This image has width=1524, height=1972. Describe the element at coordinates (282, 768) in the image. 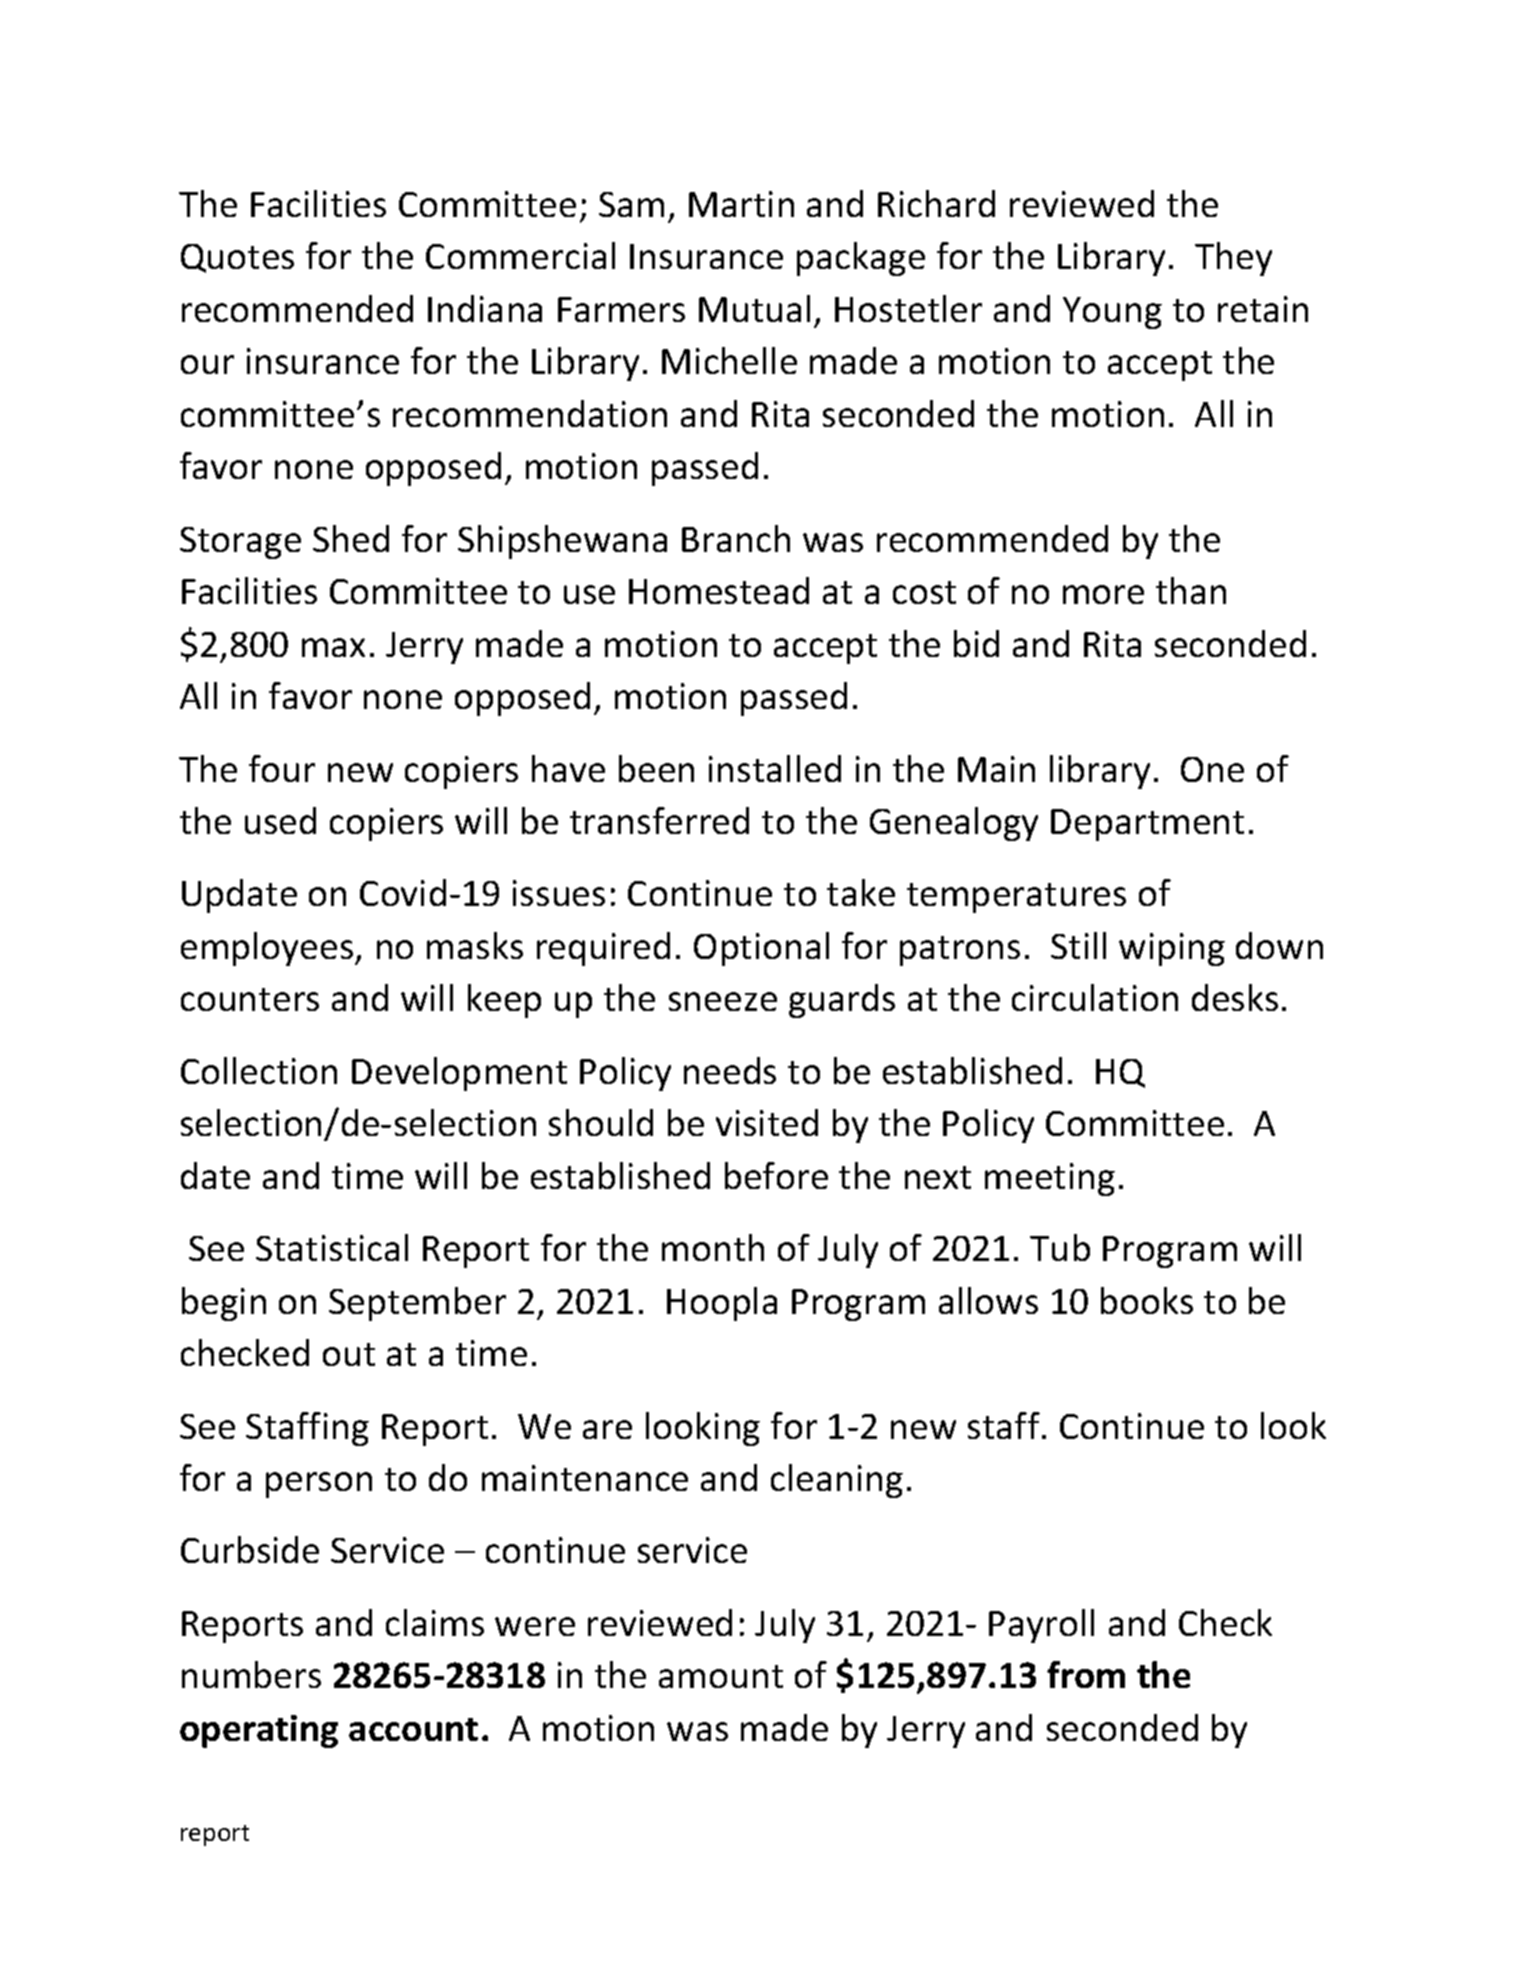

I see `four` at that location.
